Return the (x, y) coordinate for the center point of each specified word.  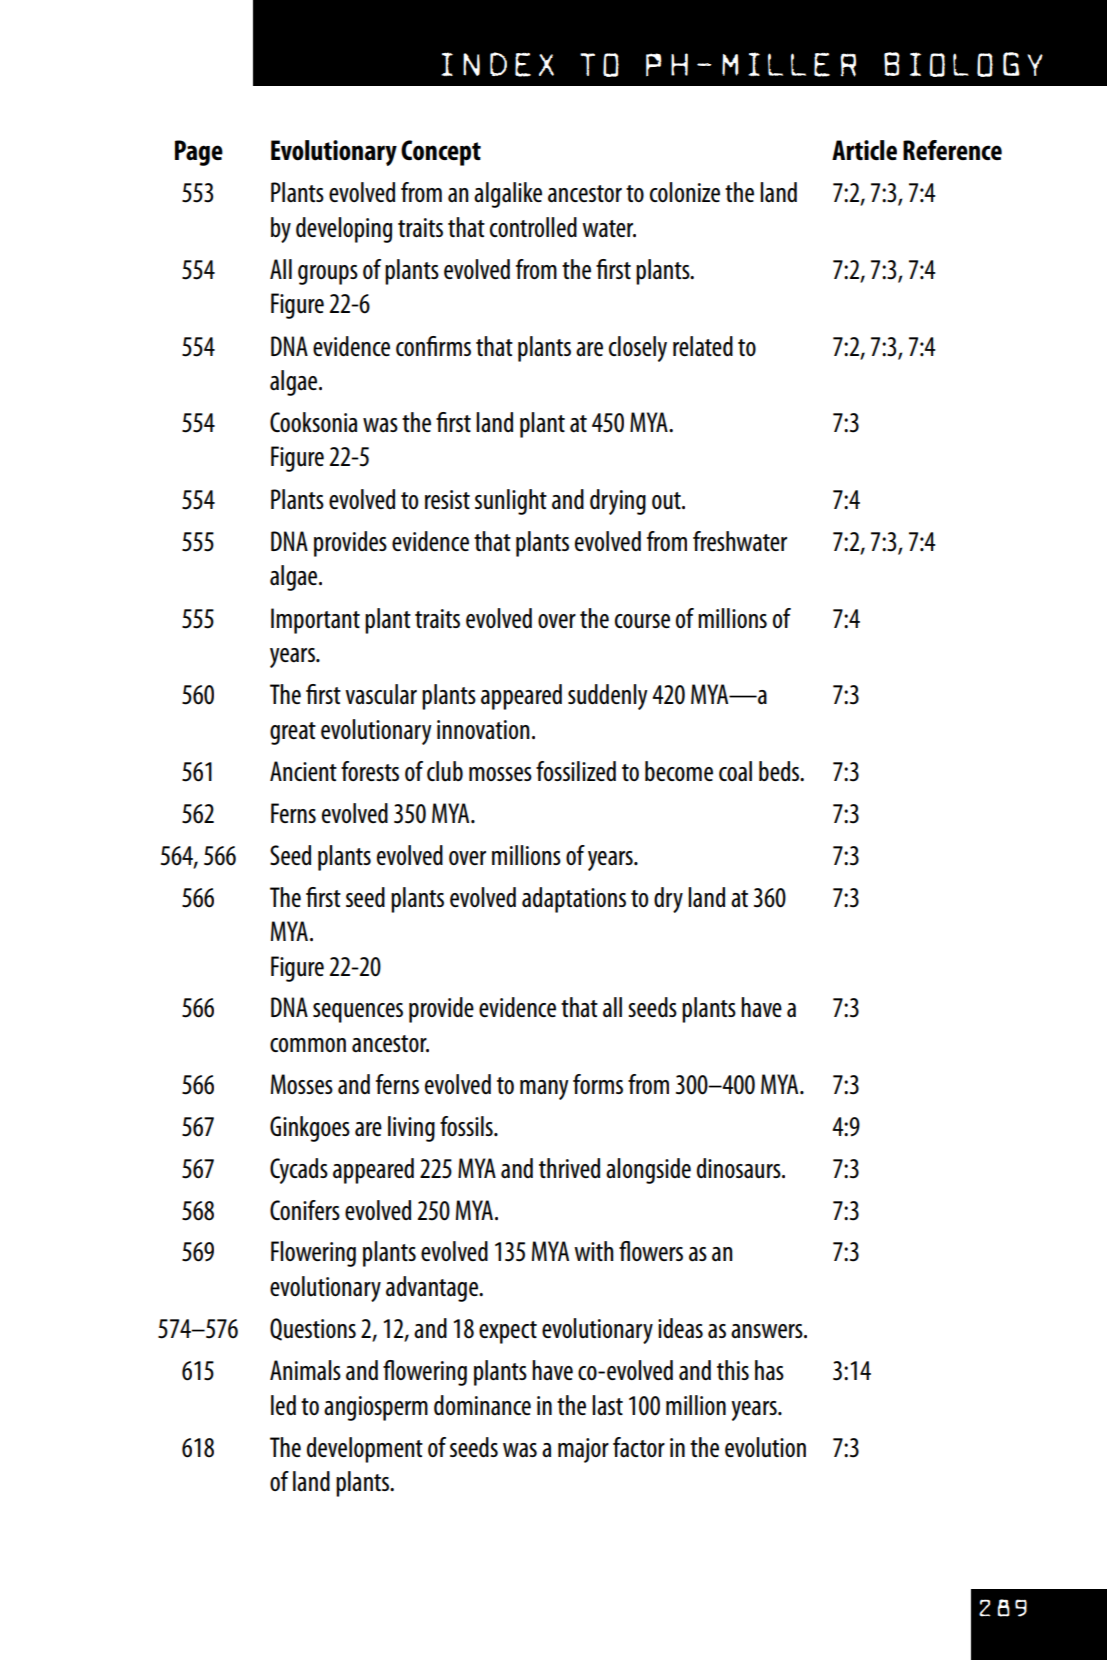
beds (780, 771)
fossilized (576, 771)
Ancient (303, 771)
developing (344, 230)
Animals (305, 1370)
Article (864, 150)
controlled (533, 227)
